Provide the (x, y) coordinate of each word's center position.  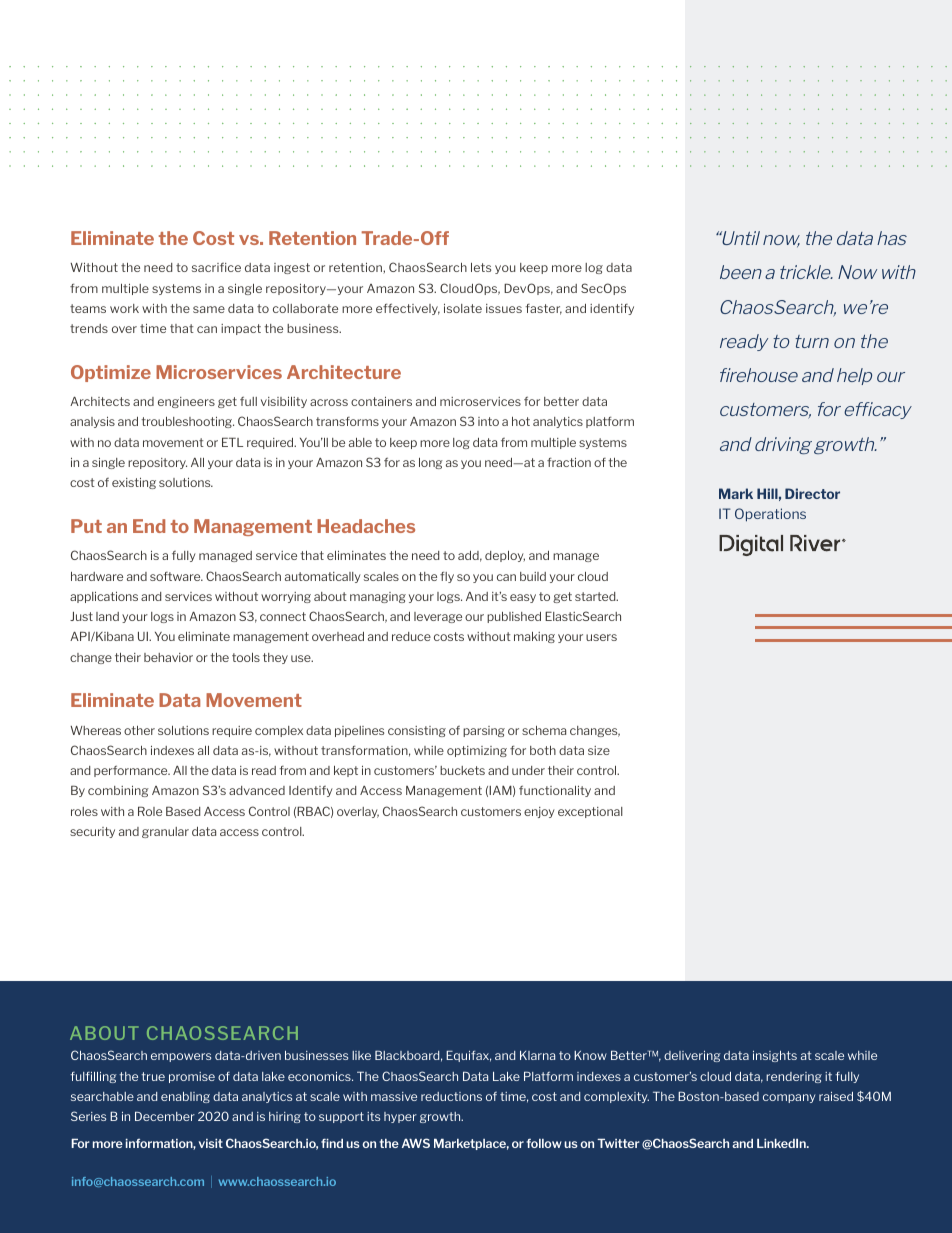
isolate (463, 308)
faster (543, 309)
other (139, 730)
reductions (451, 1096)
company (789, 1098)
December (165, 1116)
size (599, 750)
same (209, 309)
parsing (484, 731)
